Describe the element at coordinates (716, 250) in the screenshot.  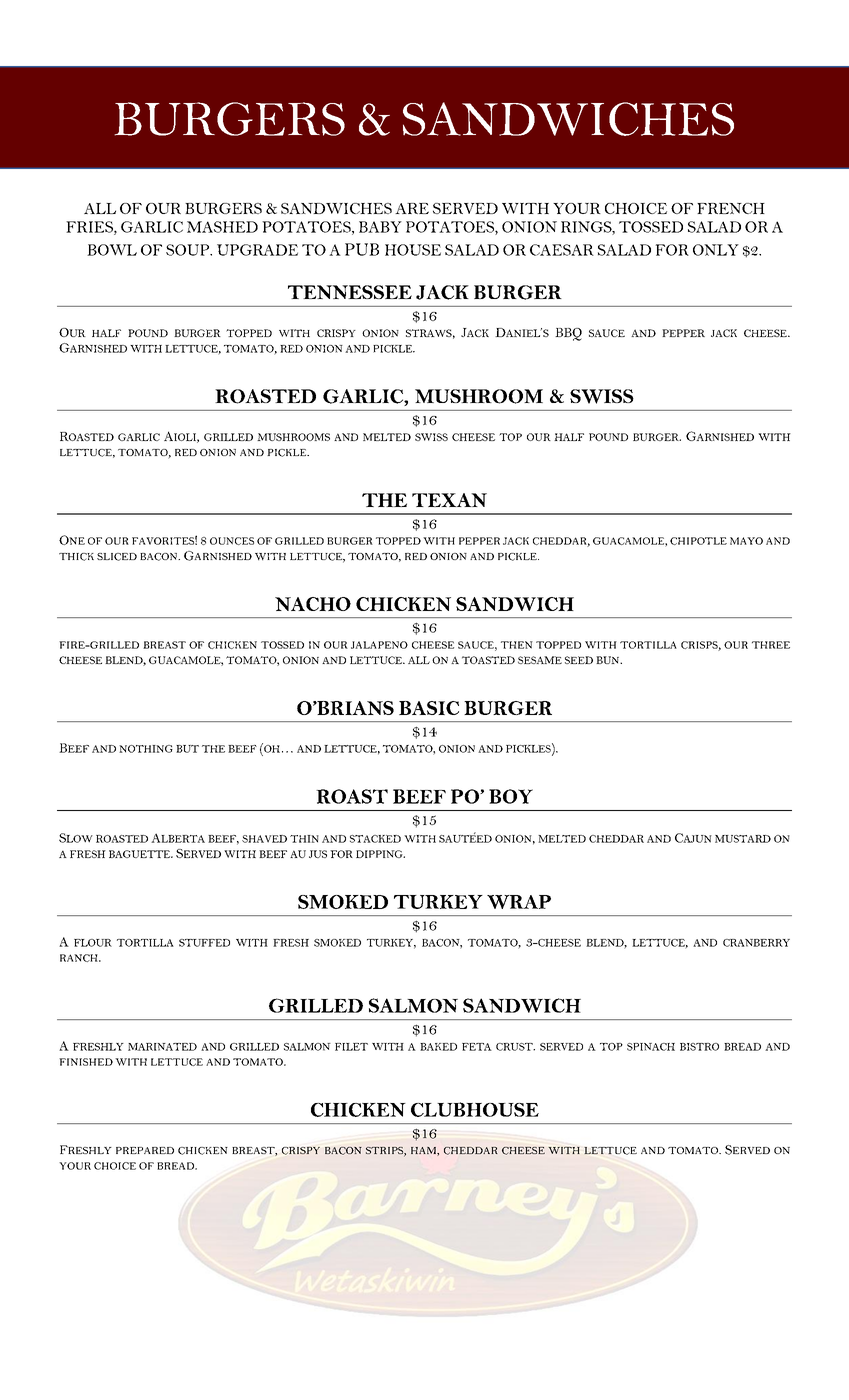
I see `ONLY` at that location.
